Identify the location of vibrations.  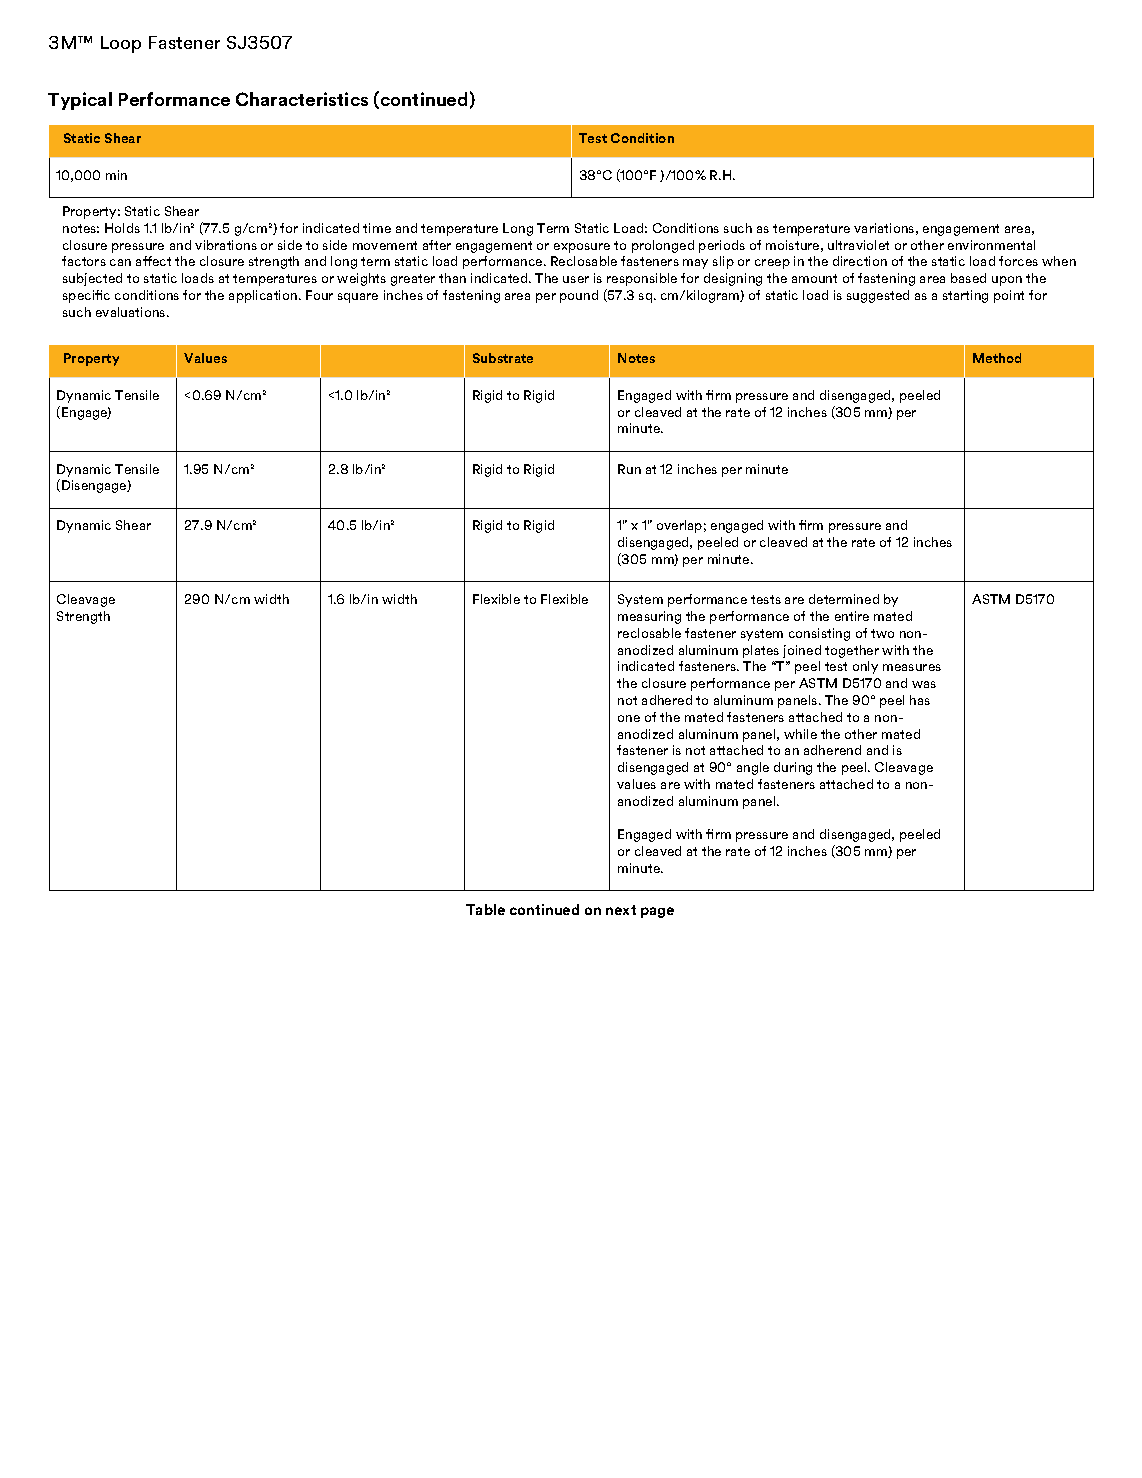
(226, 245).
